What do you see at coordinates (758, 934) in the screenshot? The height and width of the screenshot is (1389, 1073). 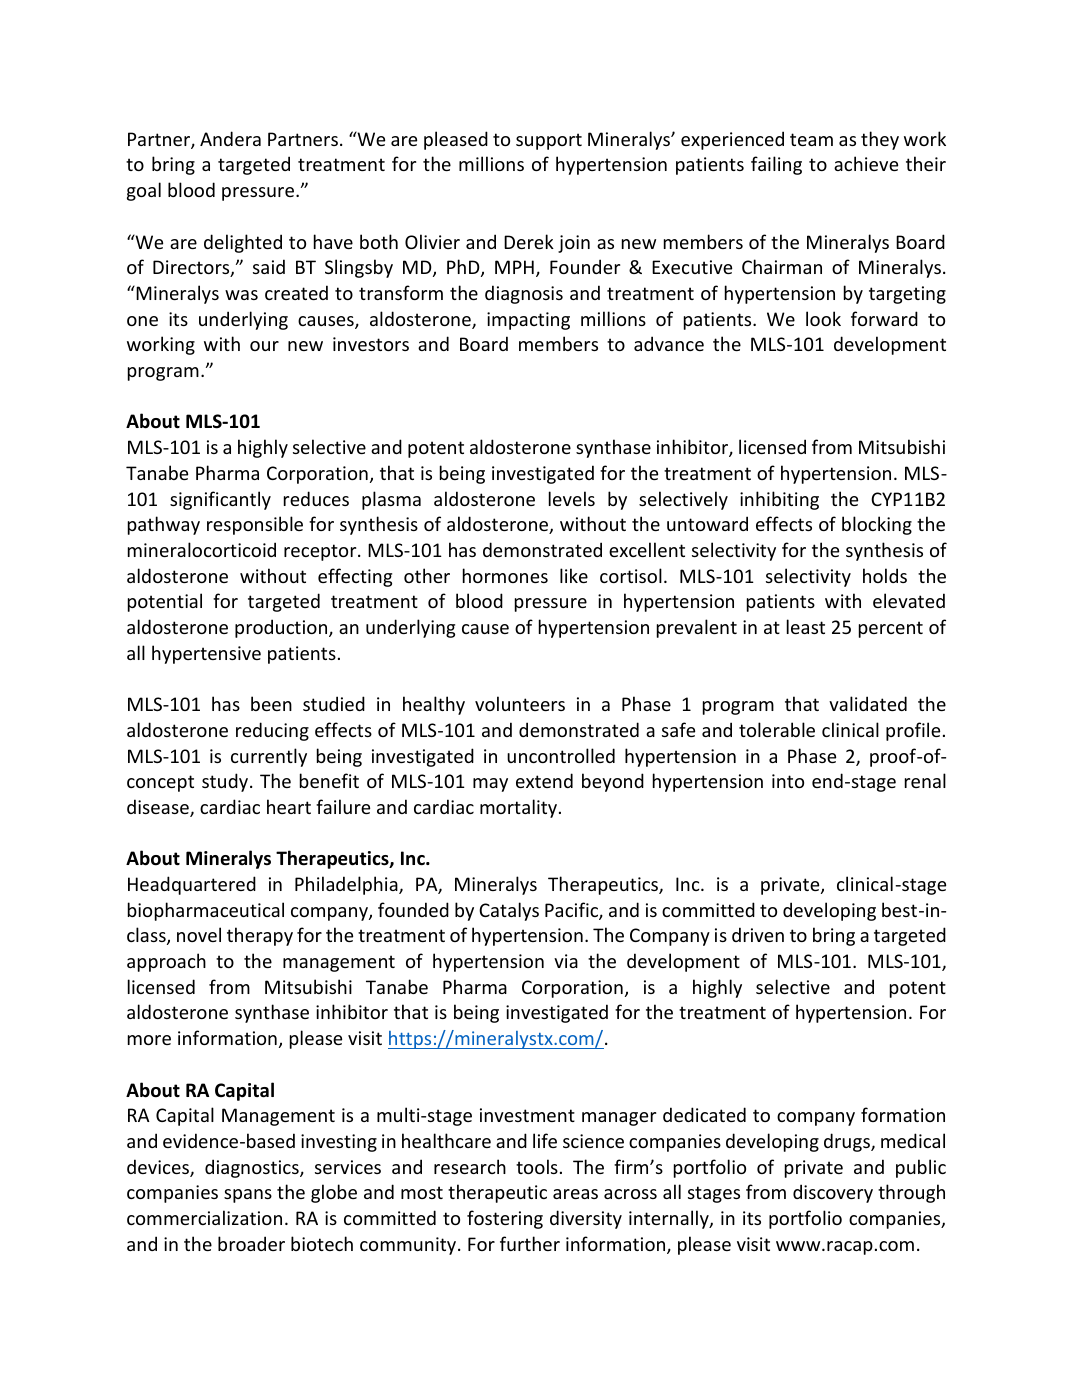 I see `driven` at bounding box center [758, 934].
